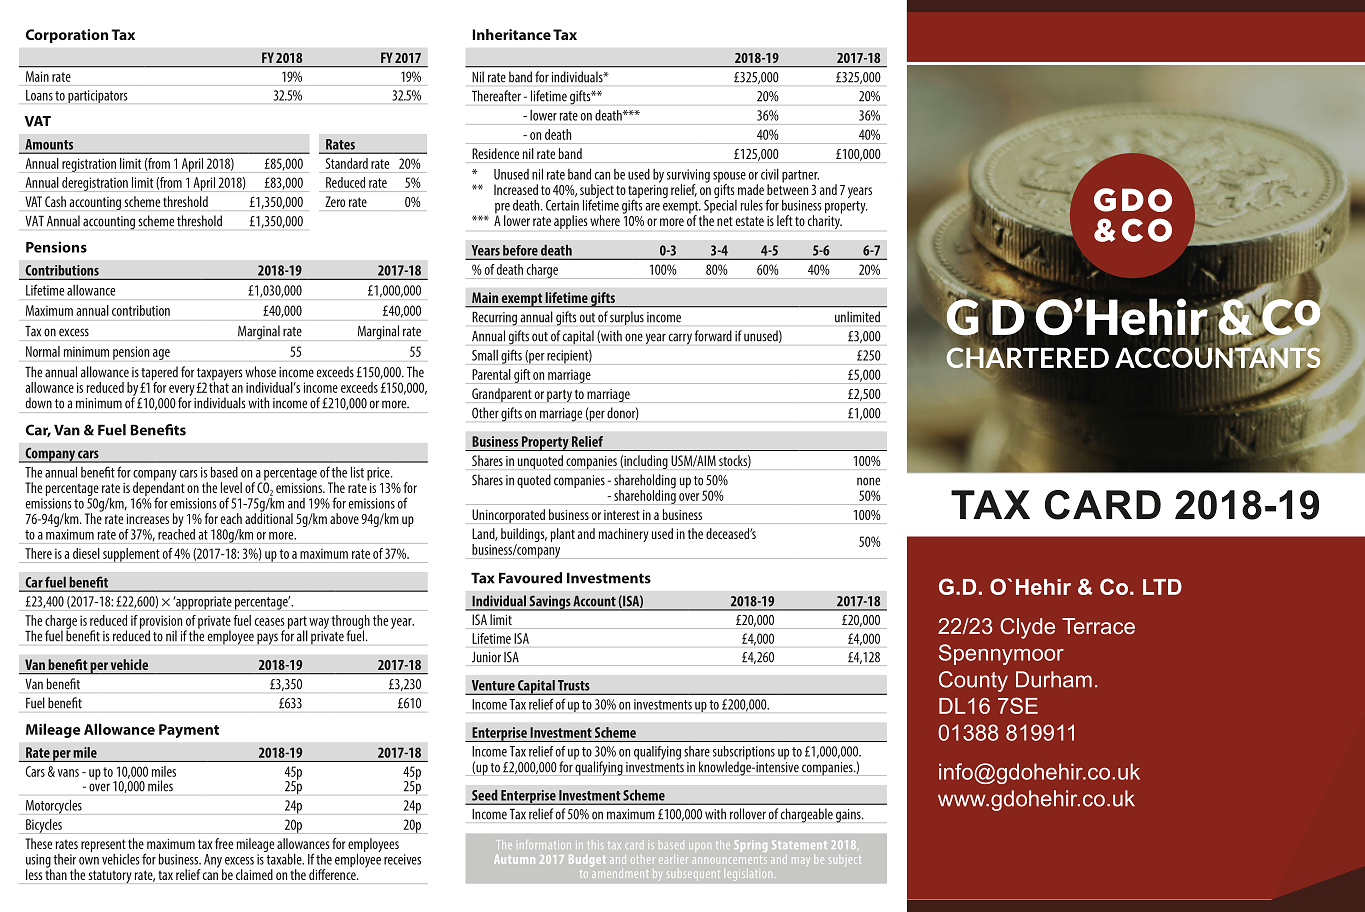  What do you see at coordinates (1027, 628) in the screenshot?
I see `Clyde` at bounding box center [1027, 628].
